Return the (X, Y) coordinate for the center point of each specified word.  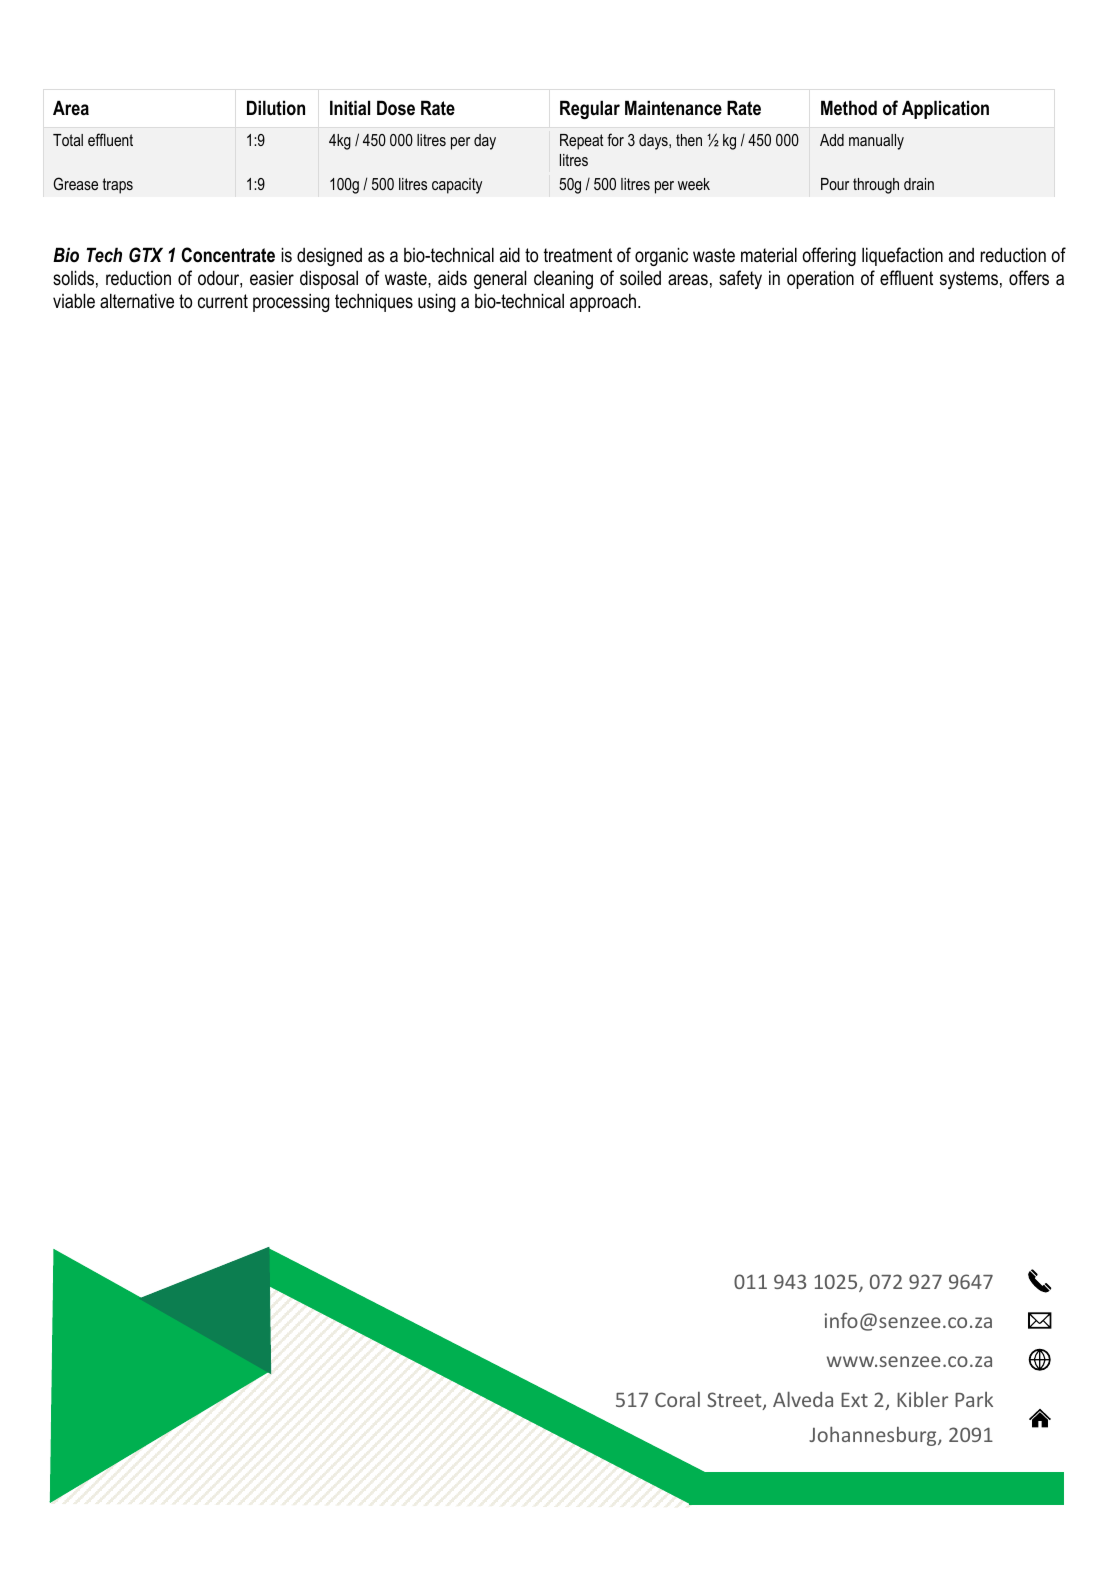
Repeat (582, 142)
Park (974, 1399)
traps (118, 186)
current (223, 301)
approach (603, 302)
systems (969, 280)
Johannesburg (874, 1436)
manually (876, 142)
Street (735, 1401)
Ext (854, 1400)
